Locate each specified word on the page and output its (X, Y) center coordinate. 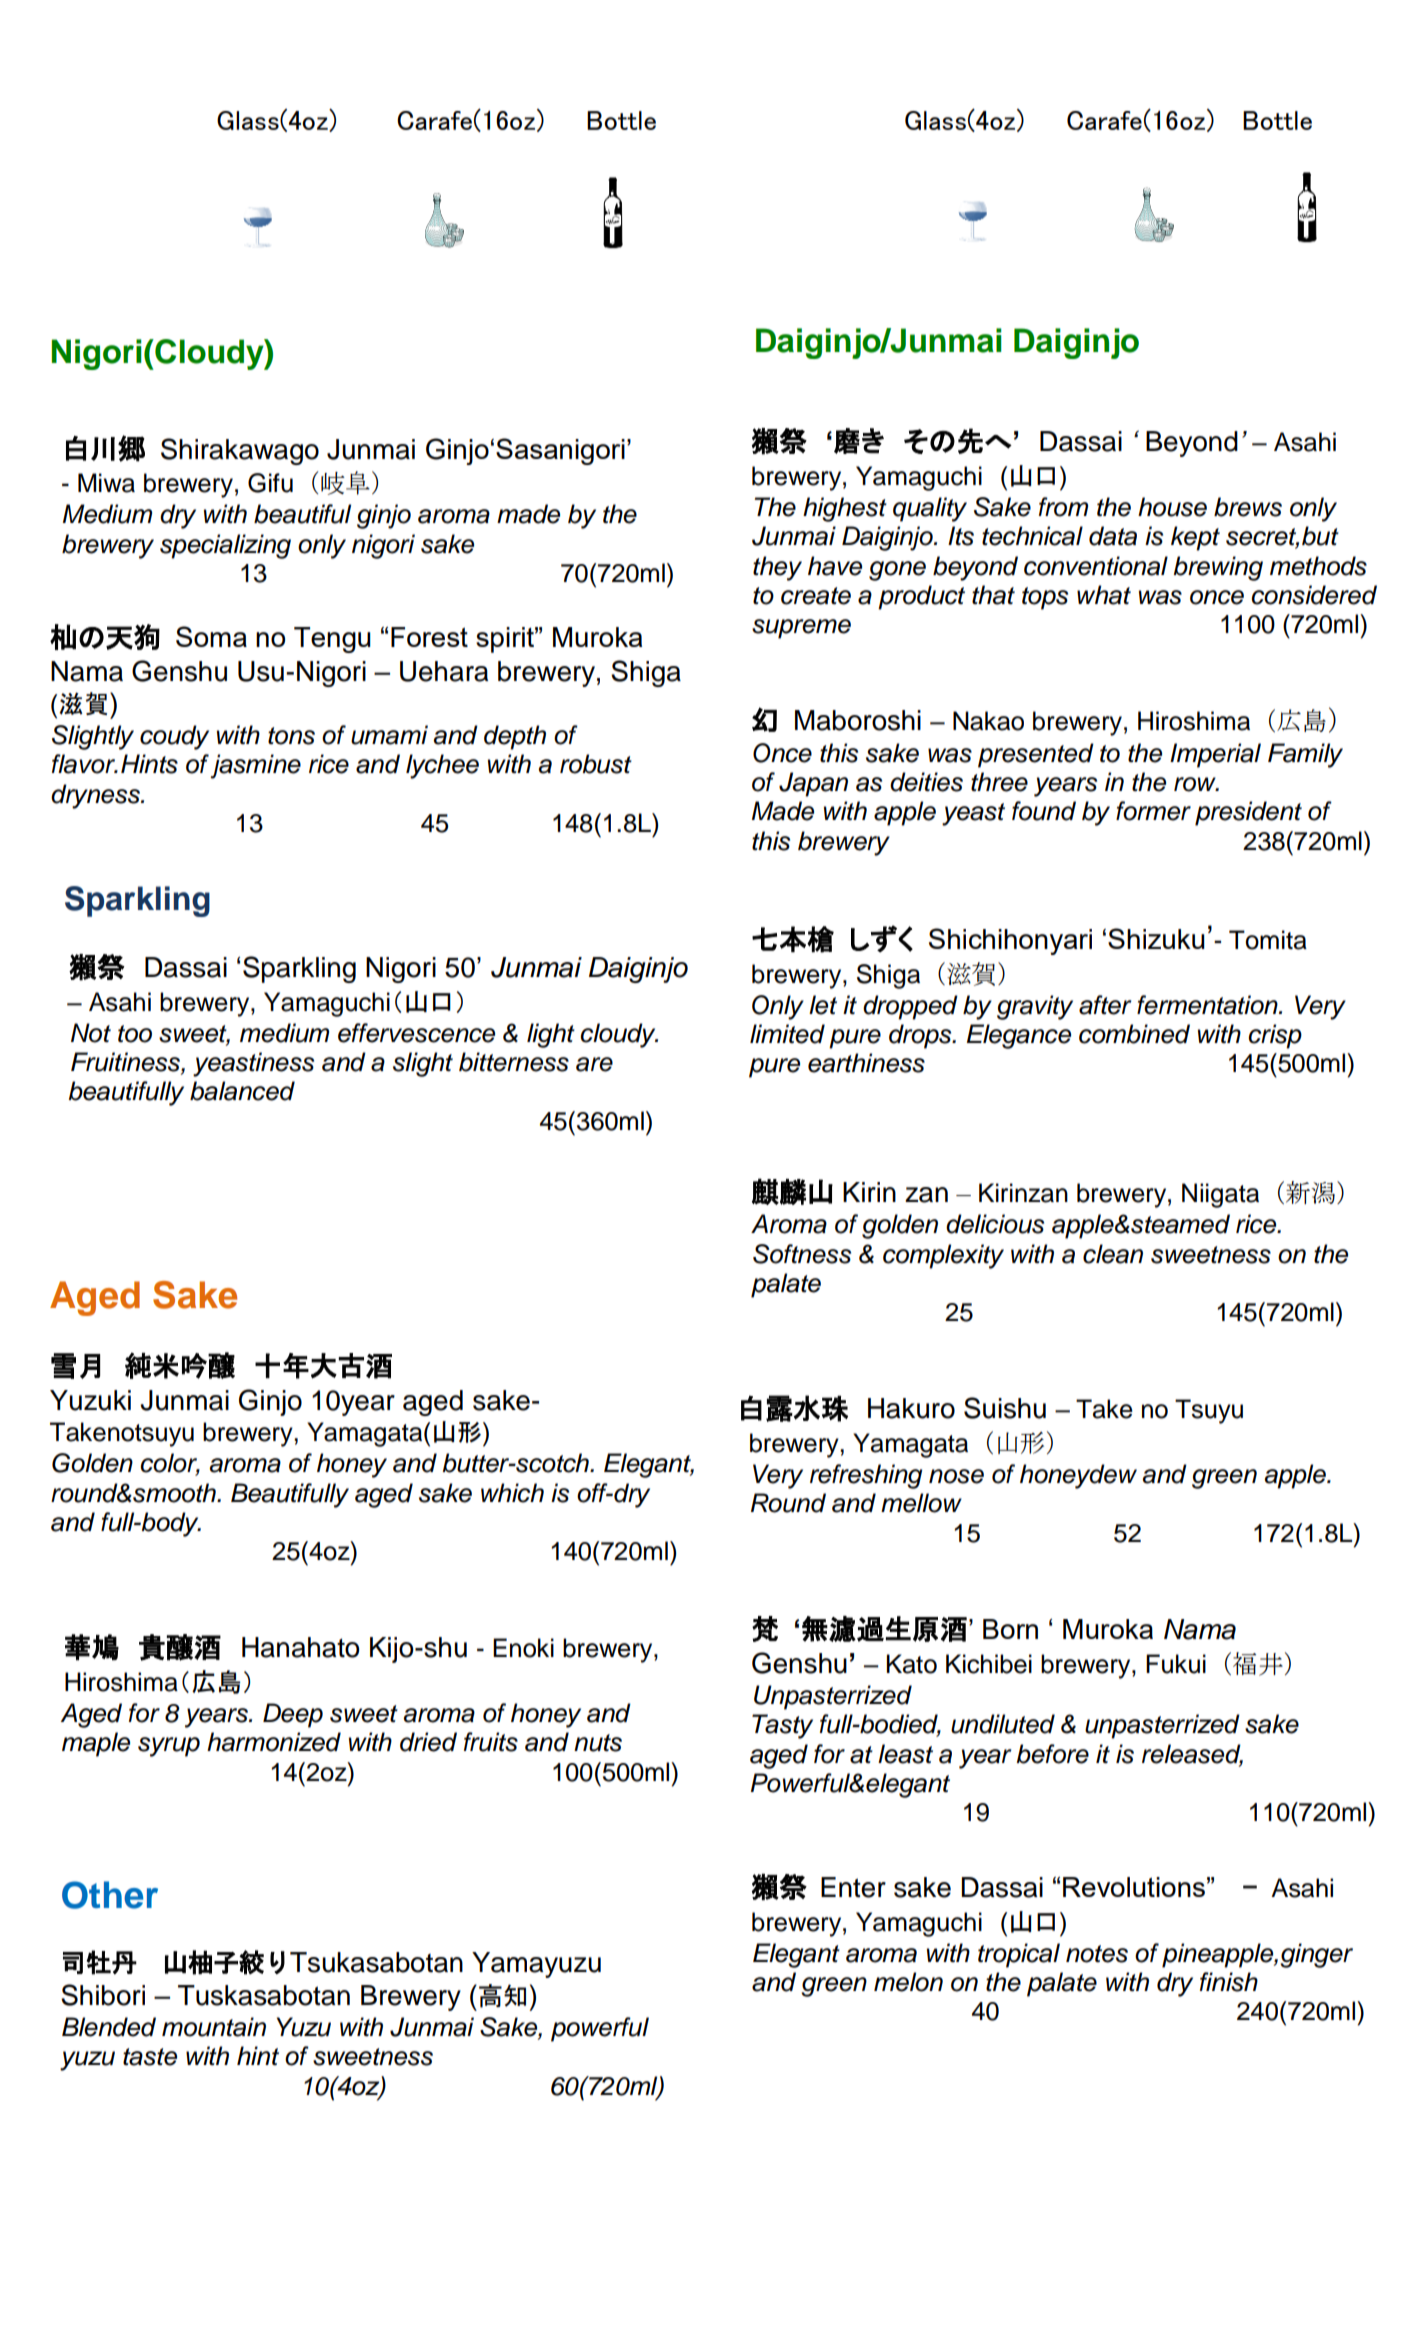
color (170, 1464)
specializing (225, 546)
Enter (853, 1887)
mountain (214, 2027)
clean (1113, 1254)
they (777, 568)
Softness (802, 1254)
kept (1195, 538)
